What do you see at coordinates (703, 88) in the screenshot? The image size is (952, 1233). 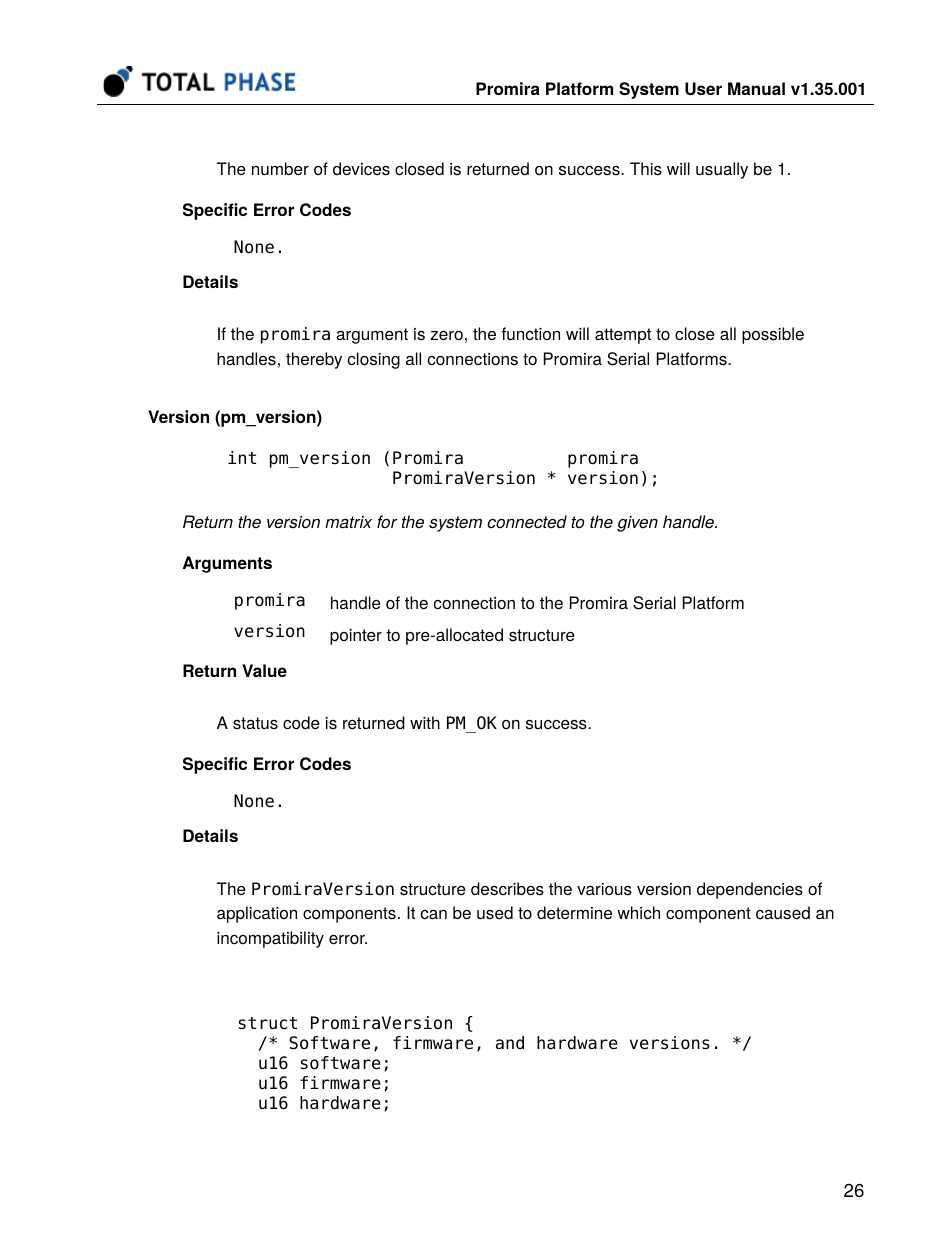 I see `User` at bounding box center [703, 88].
